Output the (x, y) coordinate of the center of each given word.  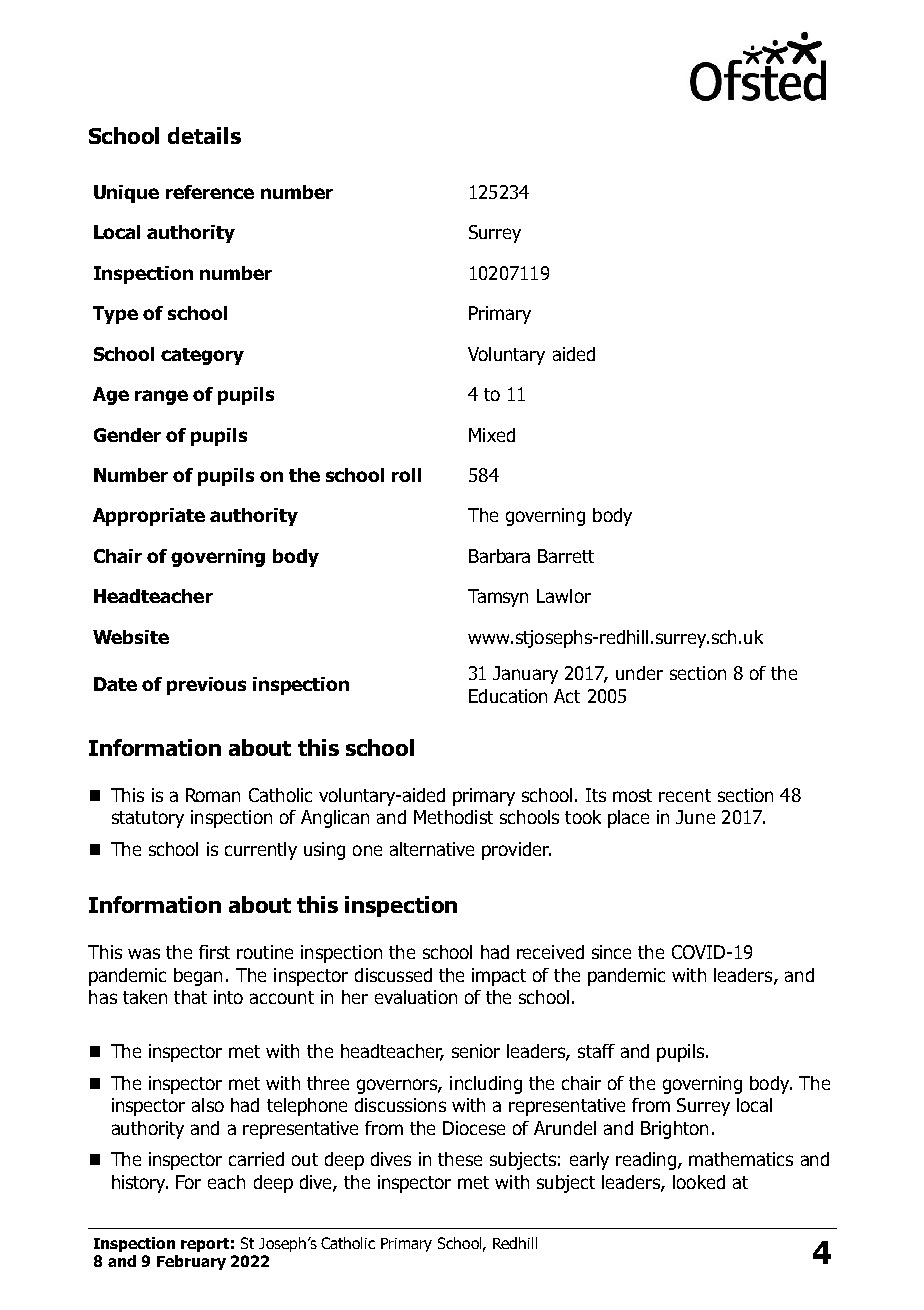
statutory (148, 819)
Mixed (492, 435)
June (695, 817)
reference (210, 192)
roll (406, 475)
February (191, 1262)
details (204, 135)
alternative (432, 849)
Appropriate (149, 517)
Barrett (566, 556)
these (460, 1159)
